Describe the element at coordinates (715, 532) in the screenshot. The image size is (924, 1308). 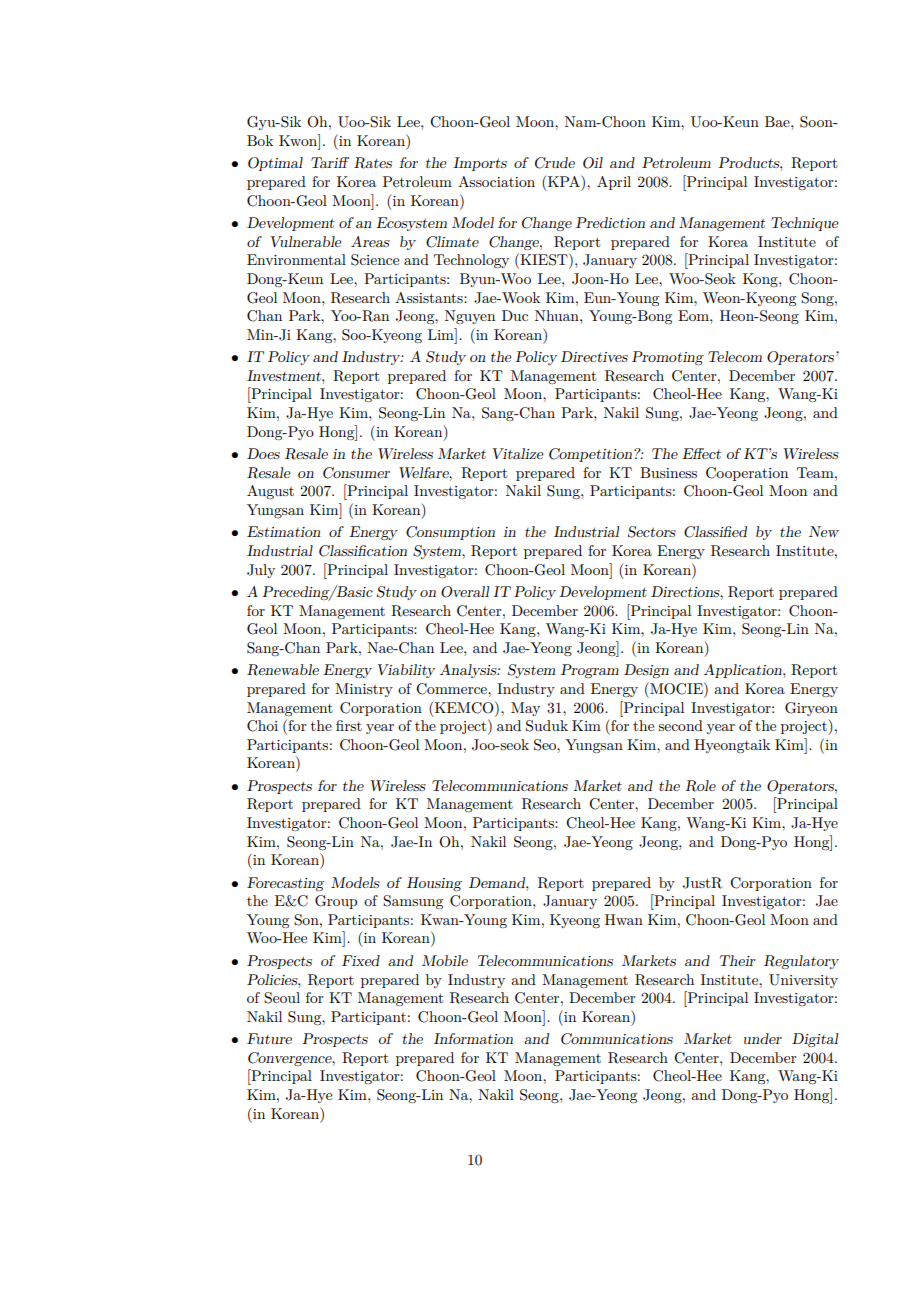
I see `Classified` at that location.
